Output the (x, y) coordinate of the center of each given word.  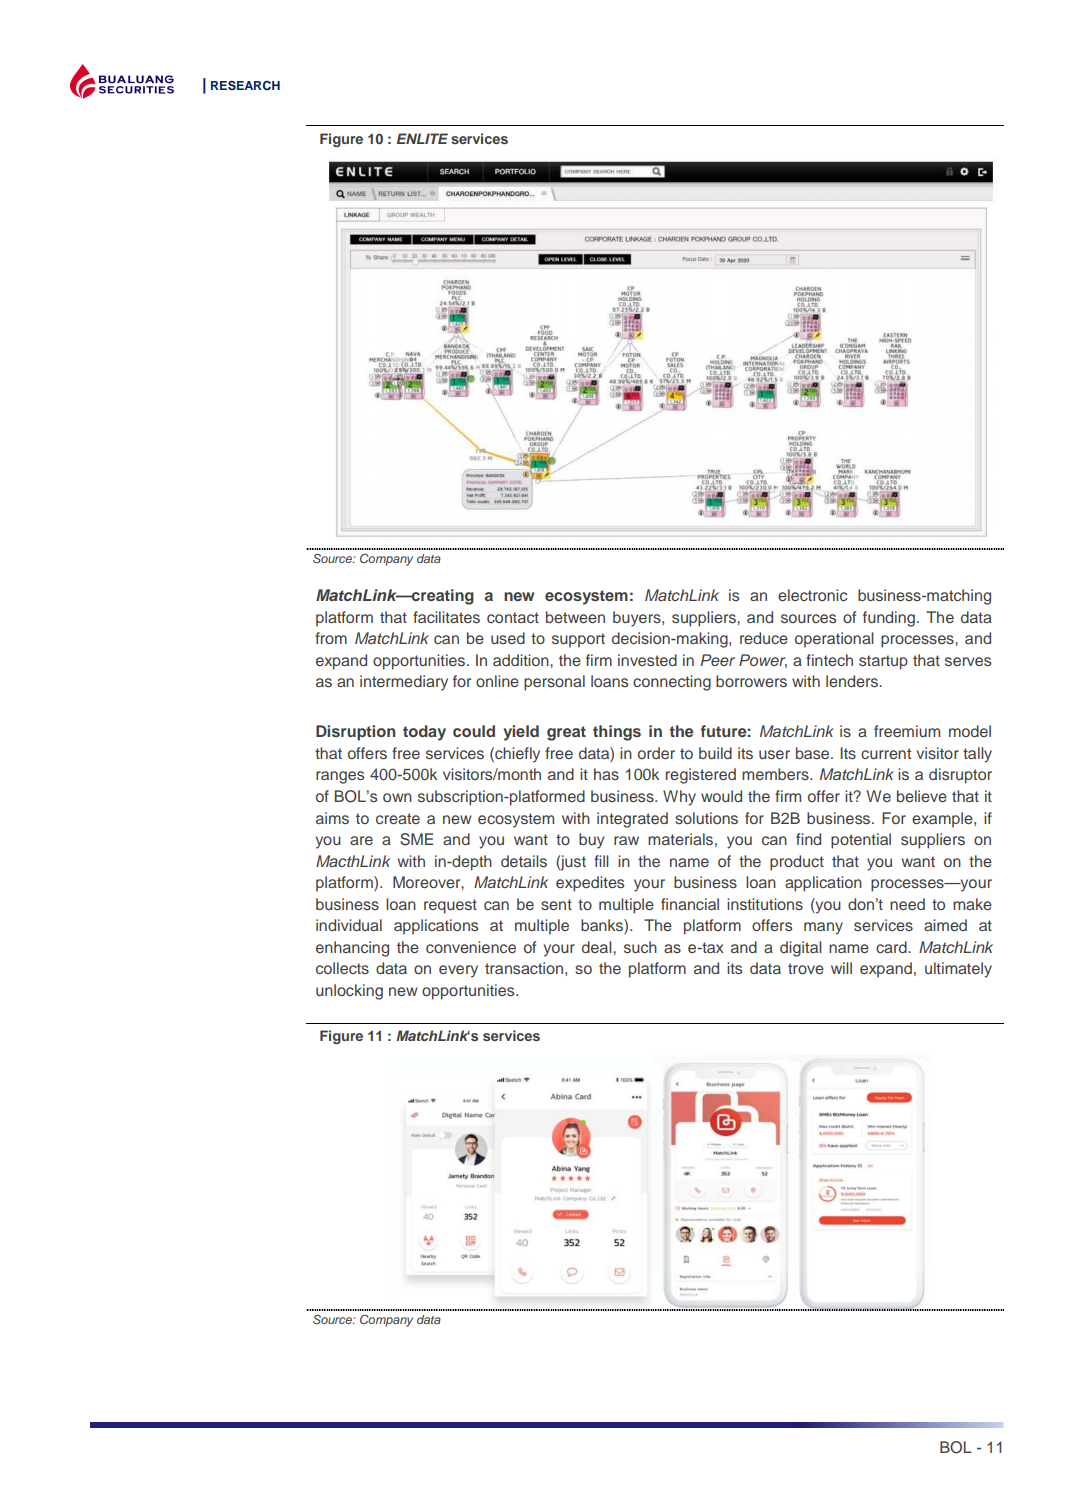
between (575, 617)
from (331, 638)
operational (834, 640)
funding (889, 619)
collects (342, 968)
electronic (812, 595)
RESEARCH (245, 86)
